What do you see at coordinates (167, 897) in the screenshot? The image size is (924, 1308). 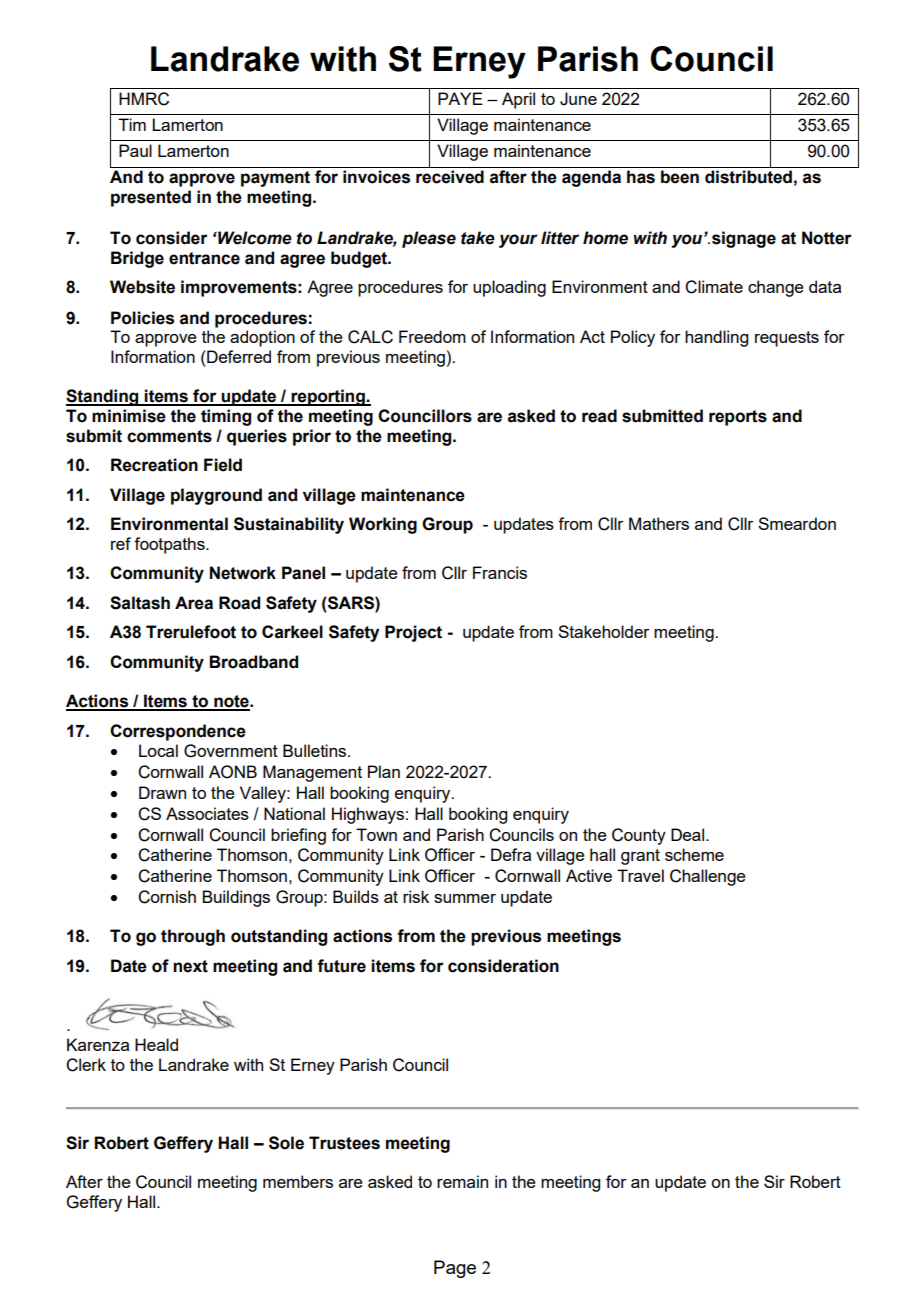 I see `Cornish` at bounding box center [167, 897].
